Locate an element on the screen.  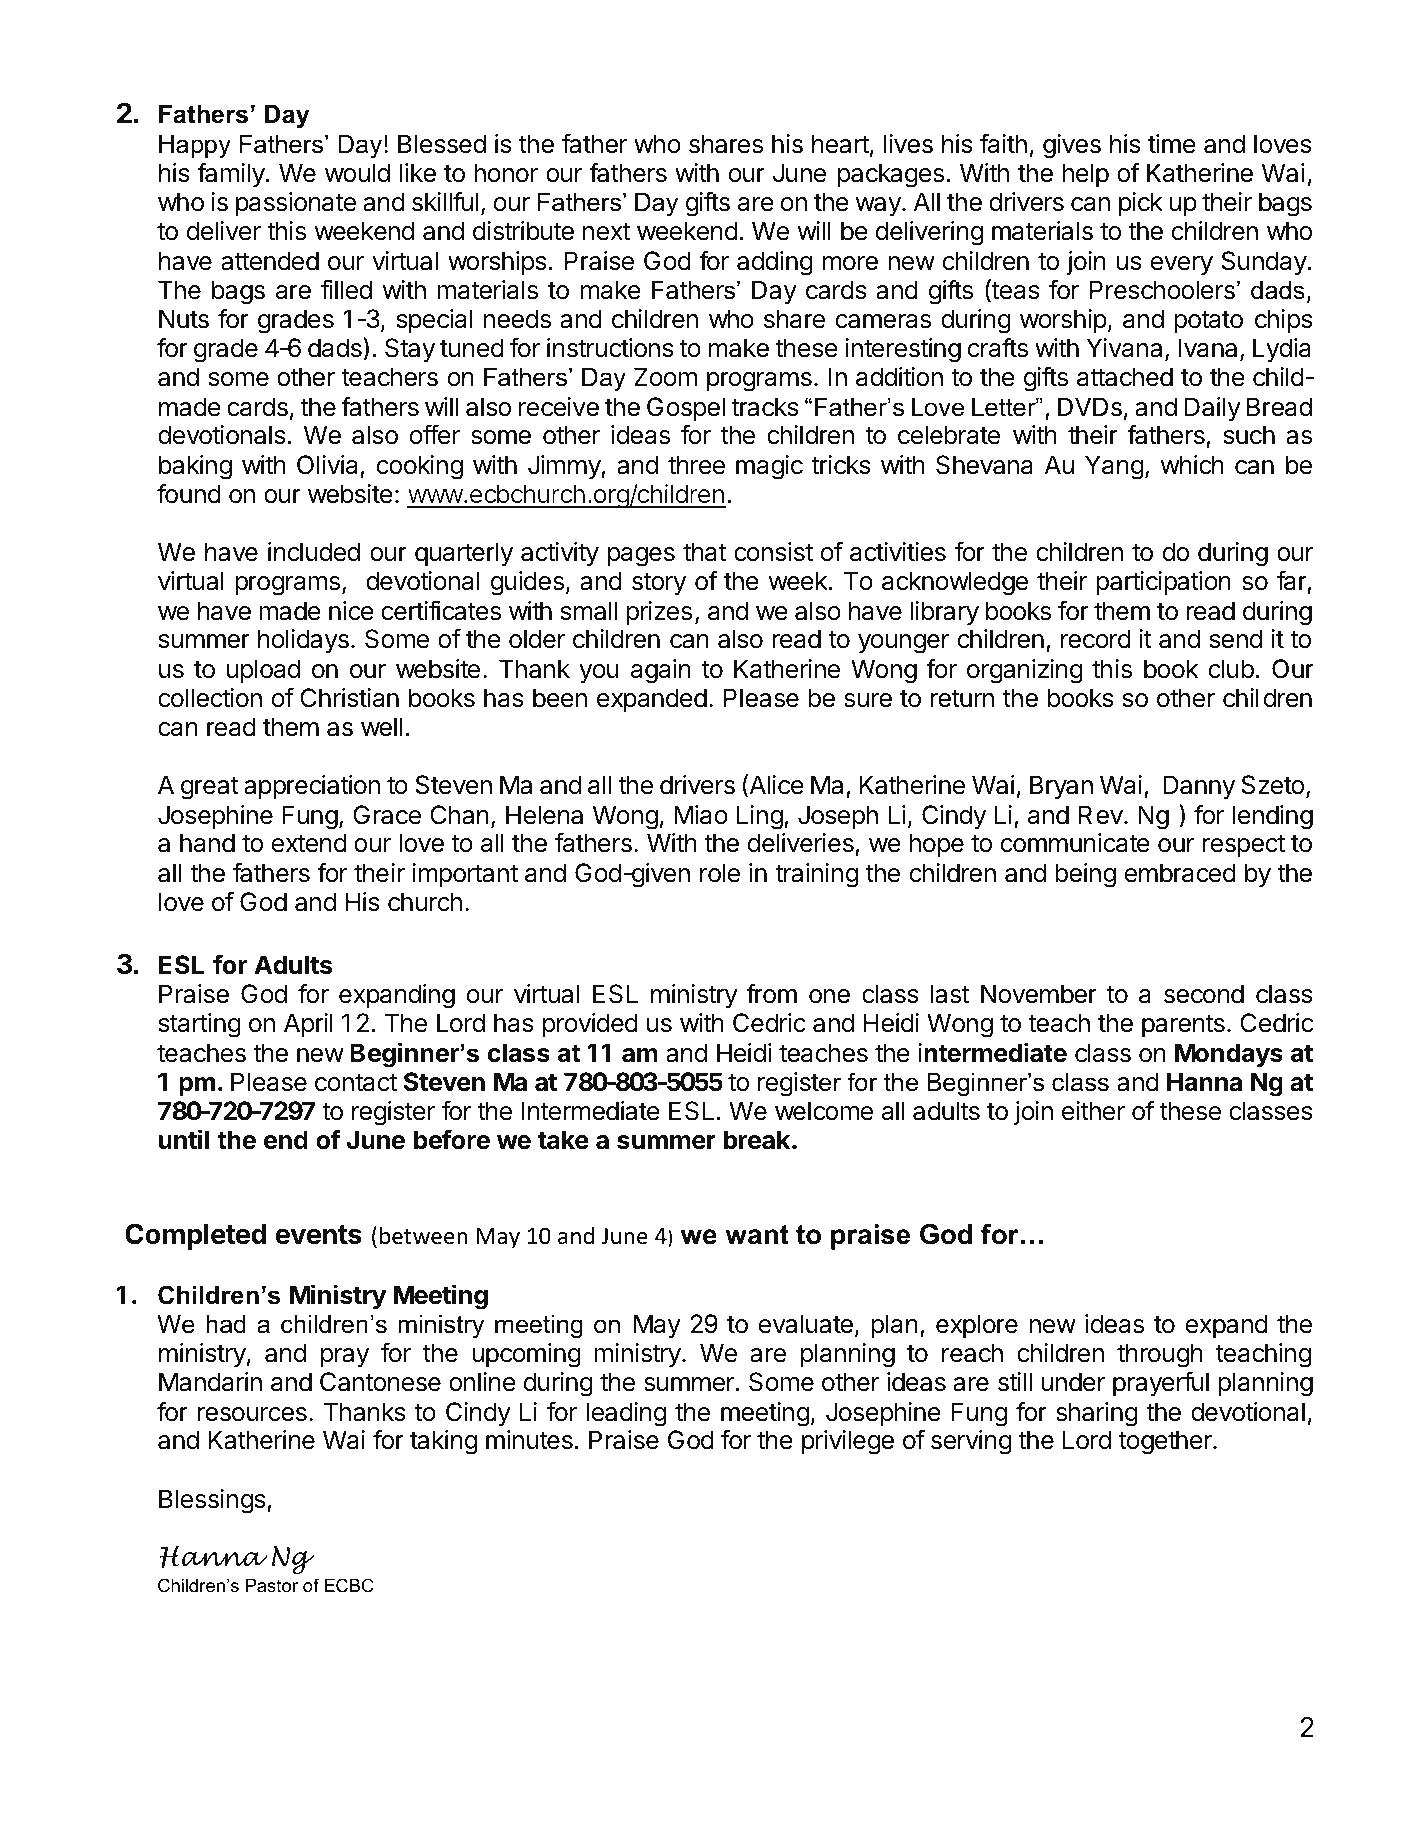
record is located at coordinates (1096, 639).
